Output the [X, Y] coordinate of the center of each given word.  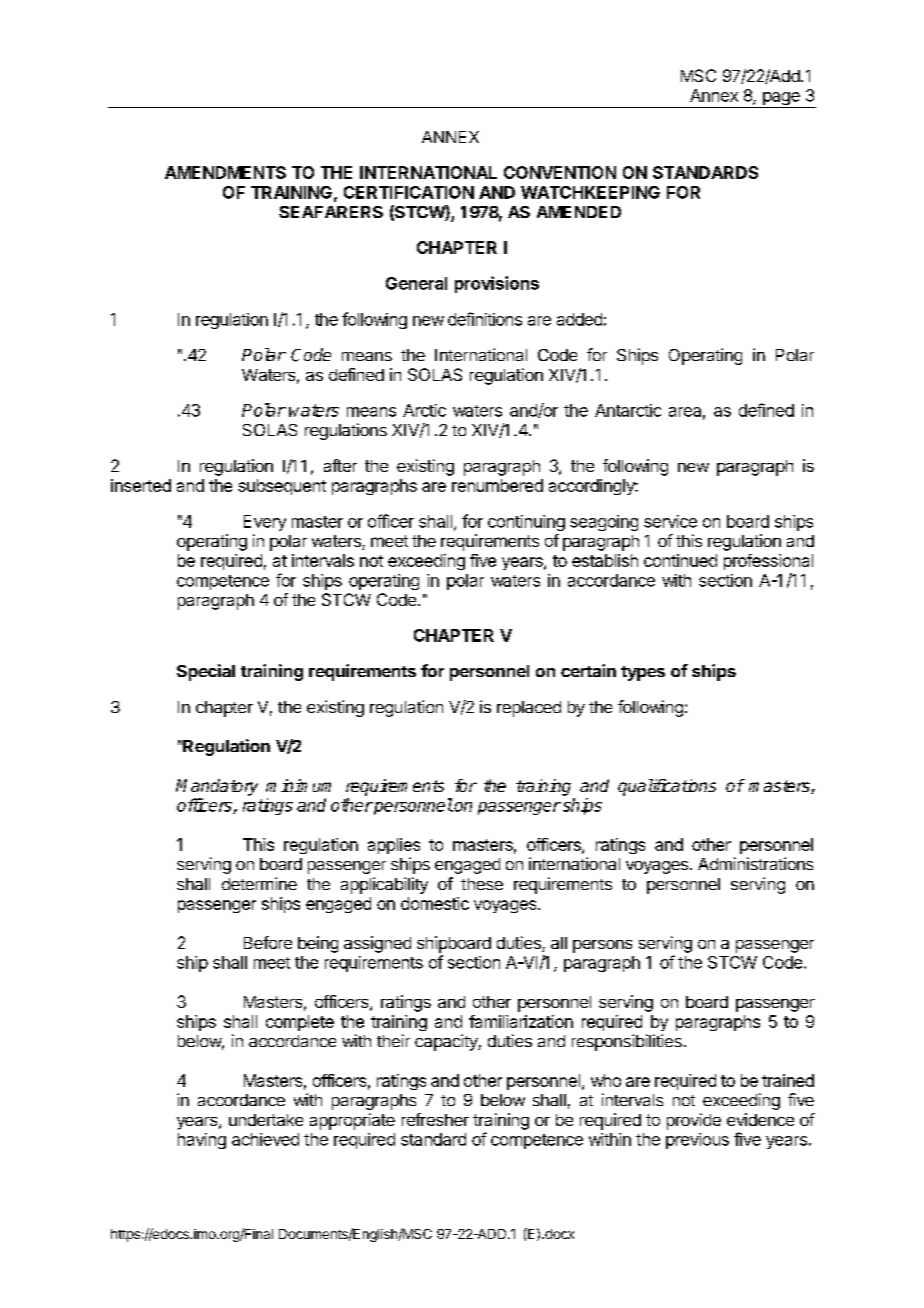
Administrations [755, 863]
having [202, 1141]
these [482, 884]
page [781, 100]
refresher [435, 1119]
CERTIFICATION [409, 192]
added [579, 319]
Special [206, 672]
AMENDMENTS [225, 172]
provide [694, 1121]
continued [680, 560]
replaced [529, 709]
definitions [485, 319]
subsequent [282, 487]
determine [259, 883]
